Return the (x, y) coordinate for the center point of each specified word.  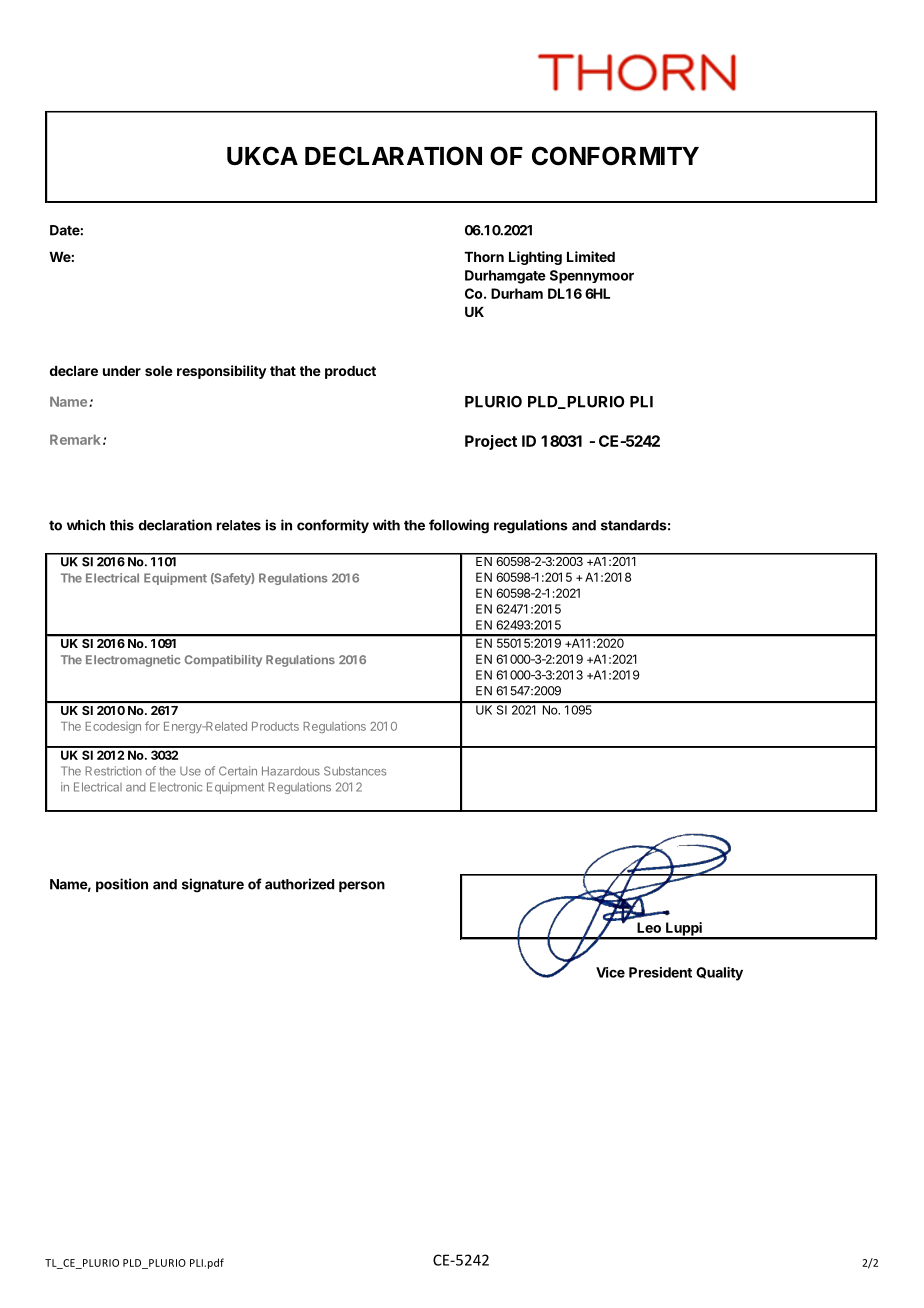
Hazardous (291, 771)
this (122, 525)
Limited (591, 256)
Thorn (484, 257)
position (122, 885)
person (362, 886)
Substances (355, 771)
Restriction (113, 771)
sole (159, 371)
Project (491, 442)
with (386, 525)
